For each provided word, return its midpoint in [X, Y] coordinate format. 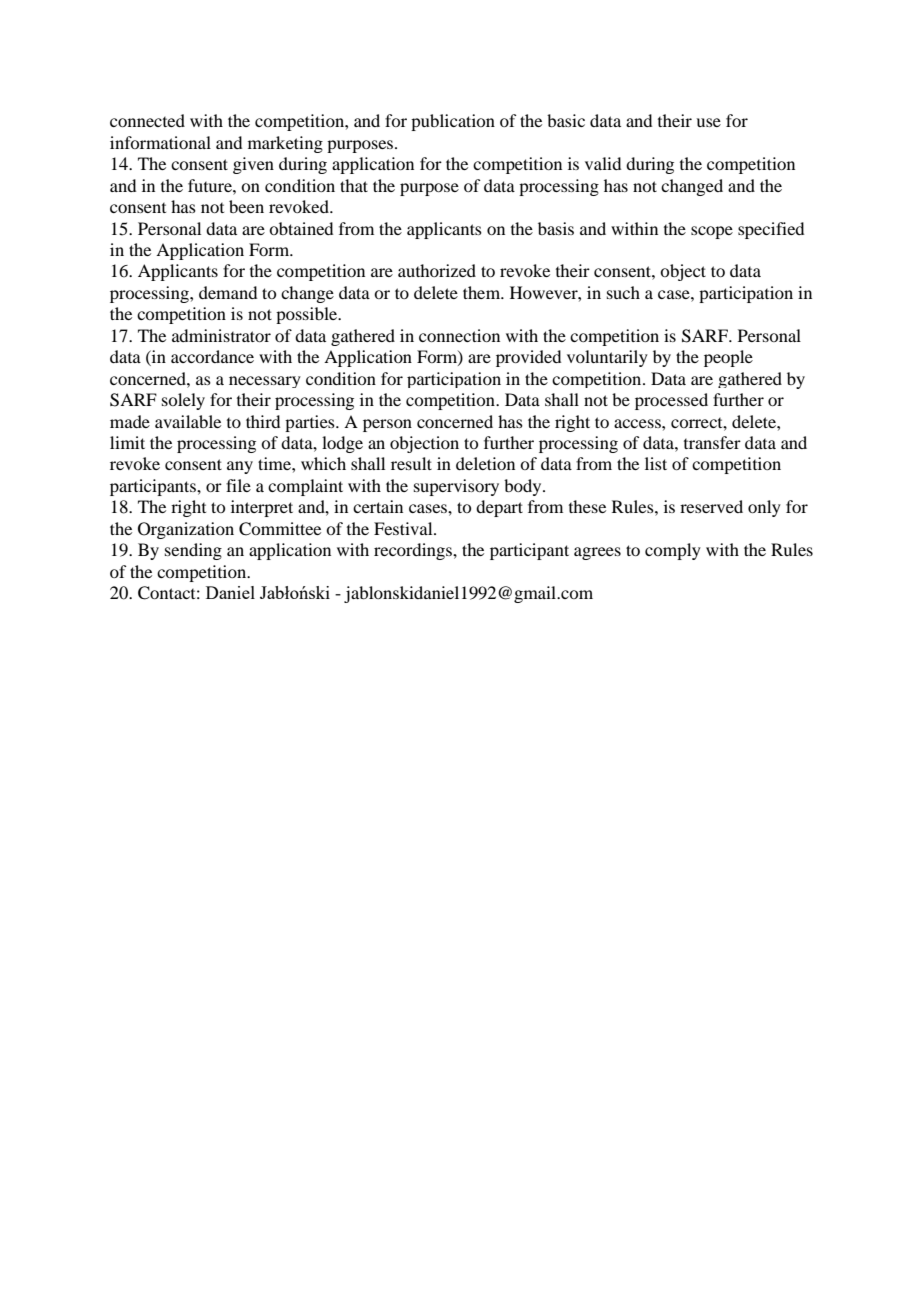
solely [183, 401]
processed [671, 401]
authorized [437, 270]
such [623, 292]
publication [453, 122]
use [708, 122]
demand [228, 292]
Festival [404, 528]
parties [311, 423]
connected [147, 120]
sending [193, 551]
